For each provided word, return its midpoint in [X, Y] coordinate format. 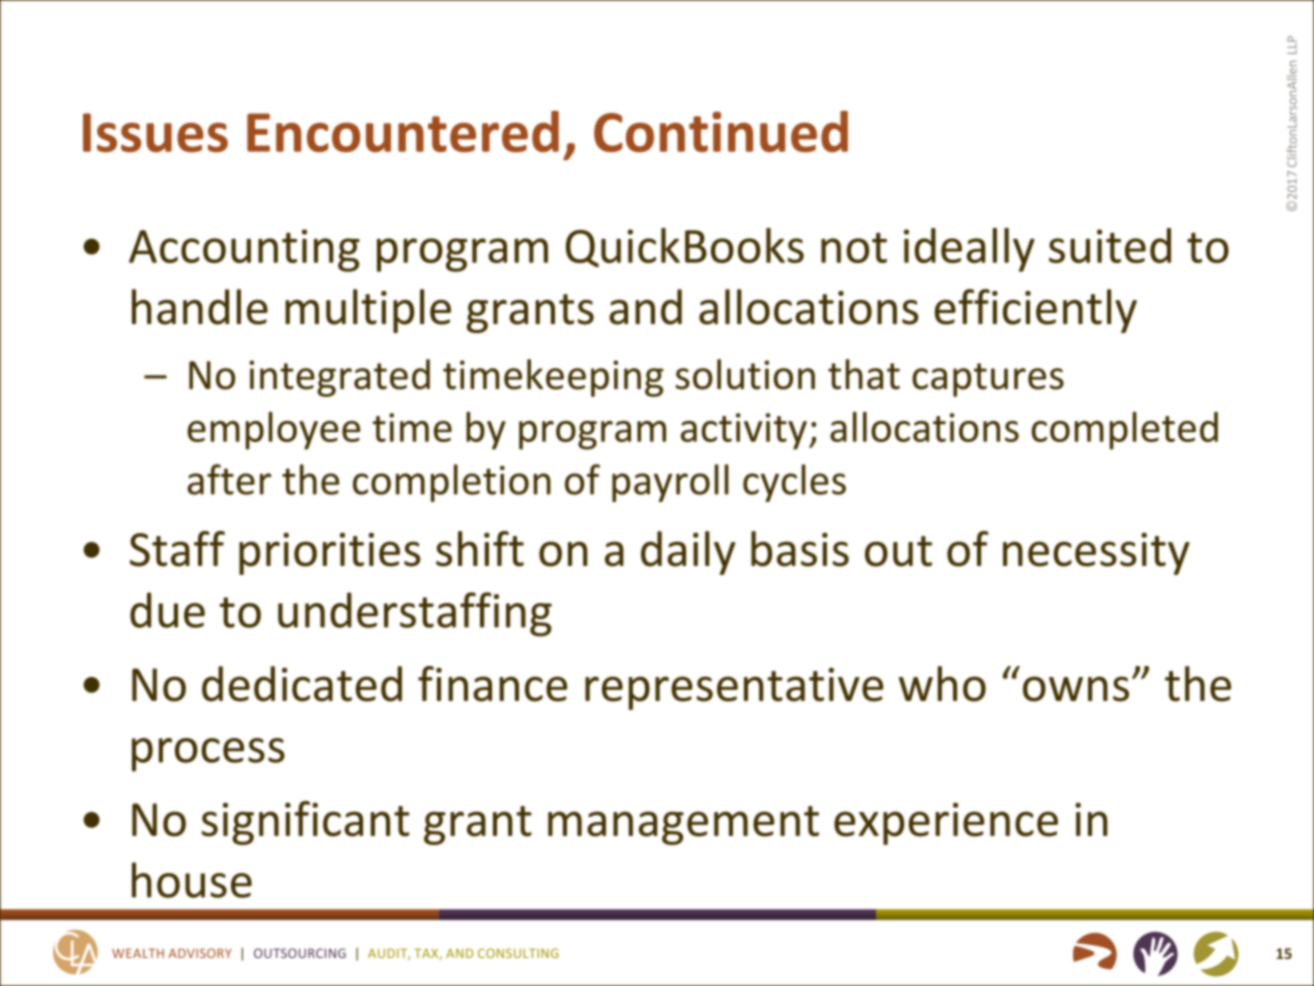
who [942, 684]
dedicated [302, 684]
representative [734, 689]
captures [988, 380]
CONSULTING [518, 953]
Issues [155, 133]
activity [744, 431]
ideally [969, 250]
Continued [721, 132]
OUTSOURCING [300, 953]
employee [273, 431]
